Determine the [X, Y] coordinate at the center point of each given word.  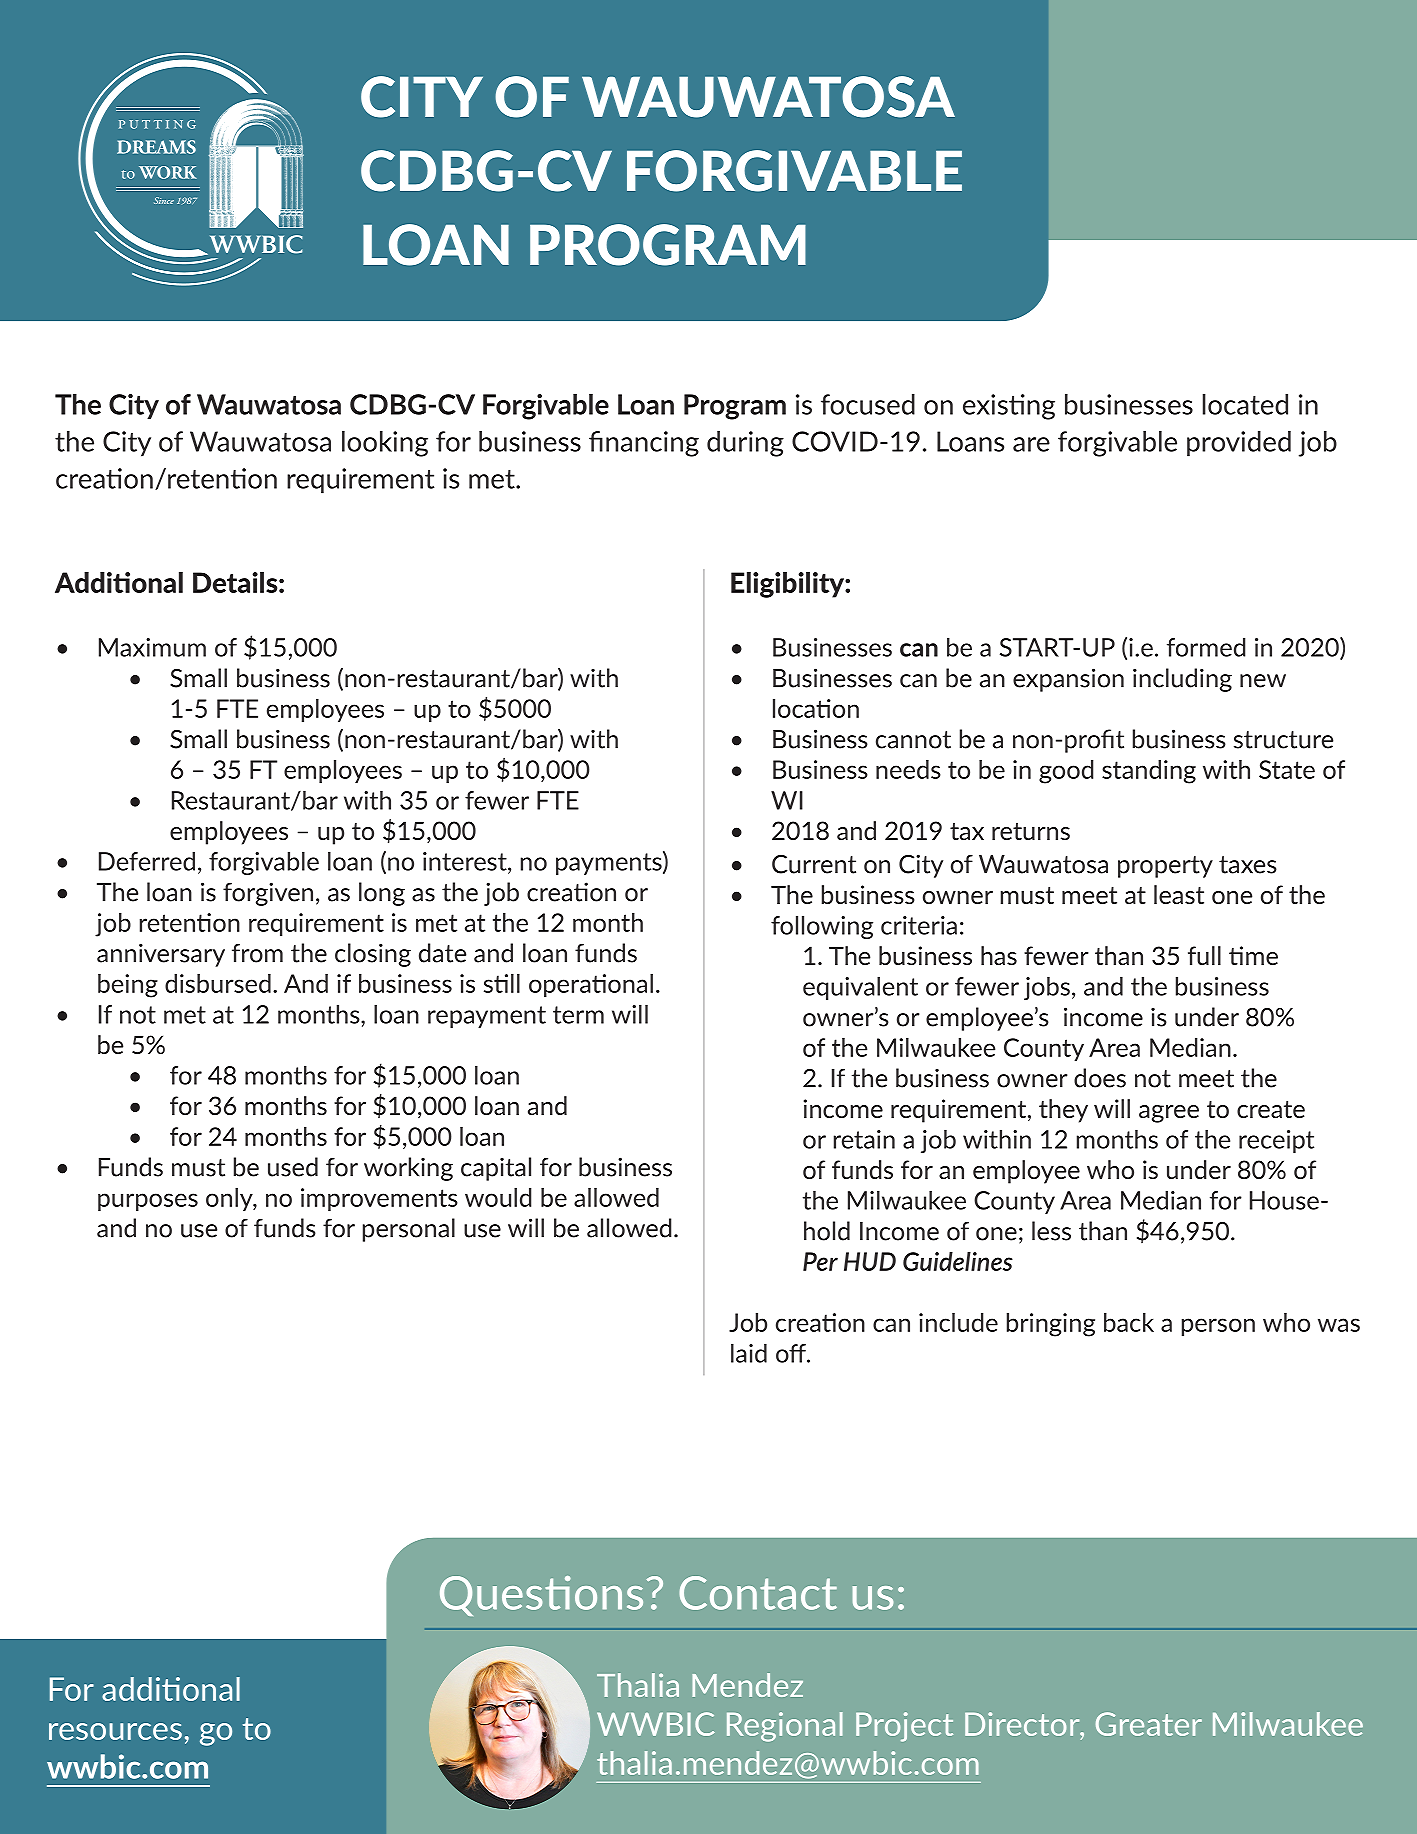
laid [749, 1353]
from [257, 953]
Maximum [152, 647]
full [1204, 955]
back [1129, 1322]
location [816, 708]
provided [1239, 444]
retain [864, 1139]
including [1182, 680]
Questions [541, 1596]
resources [115, 1731]
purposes [148, 1202]
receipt [1276, 1141]
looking [385, 444]
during [745, 444]
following [822, 927]
